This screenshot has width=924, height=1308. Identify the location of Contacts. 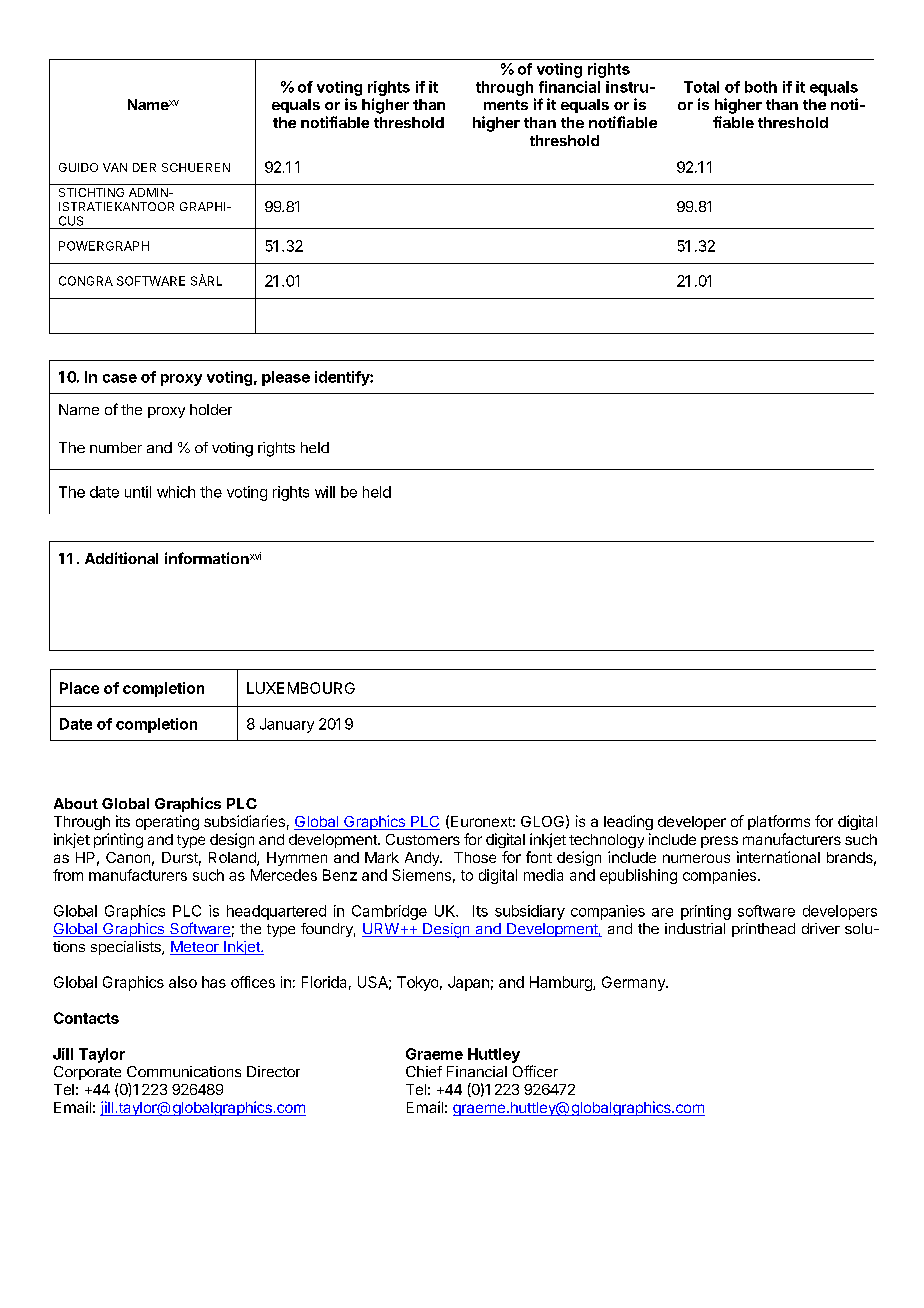
(86, 1018).
